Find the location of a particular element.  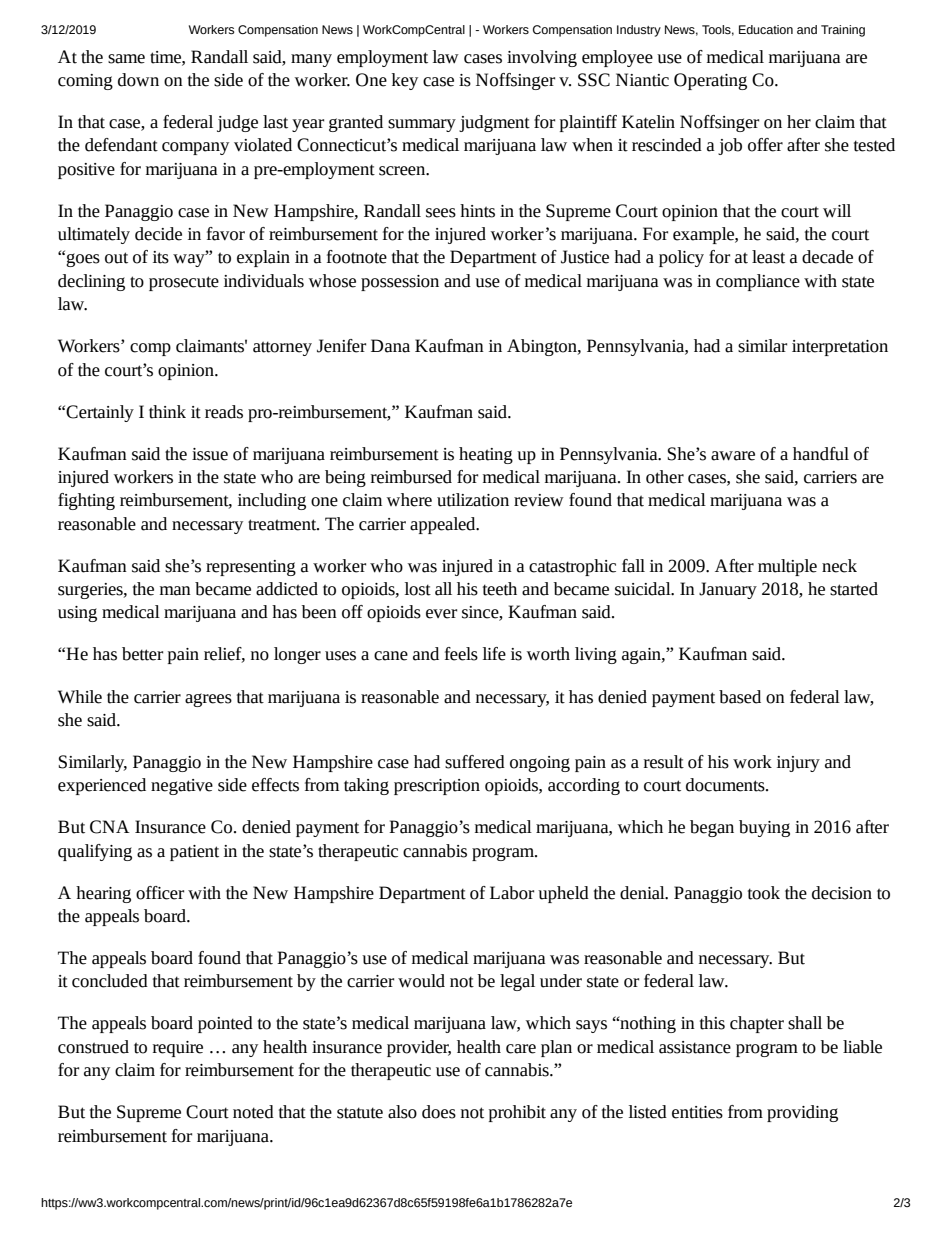

Education is located at coordinates (766, 29).
